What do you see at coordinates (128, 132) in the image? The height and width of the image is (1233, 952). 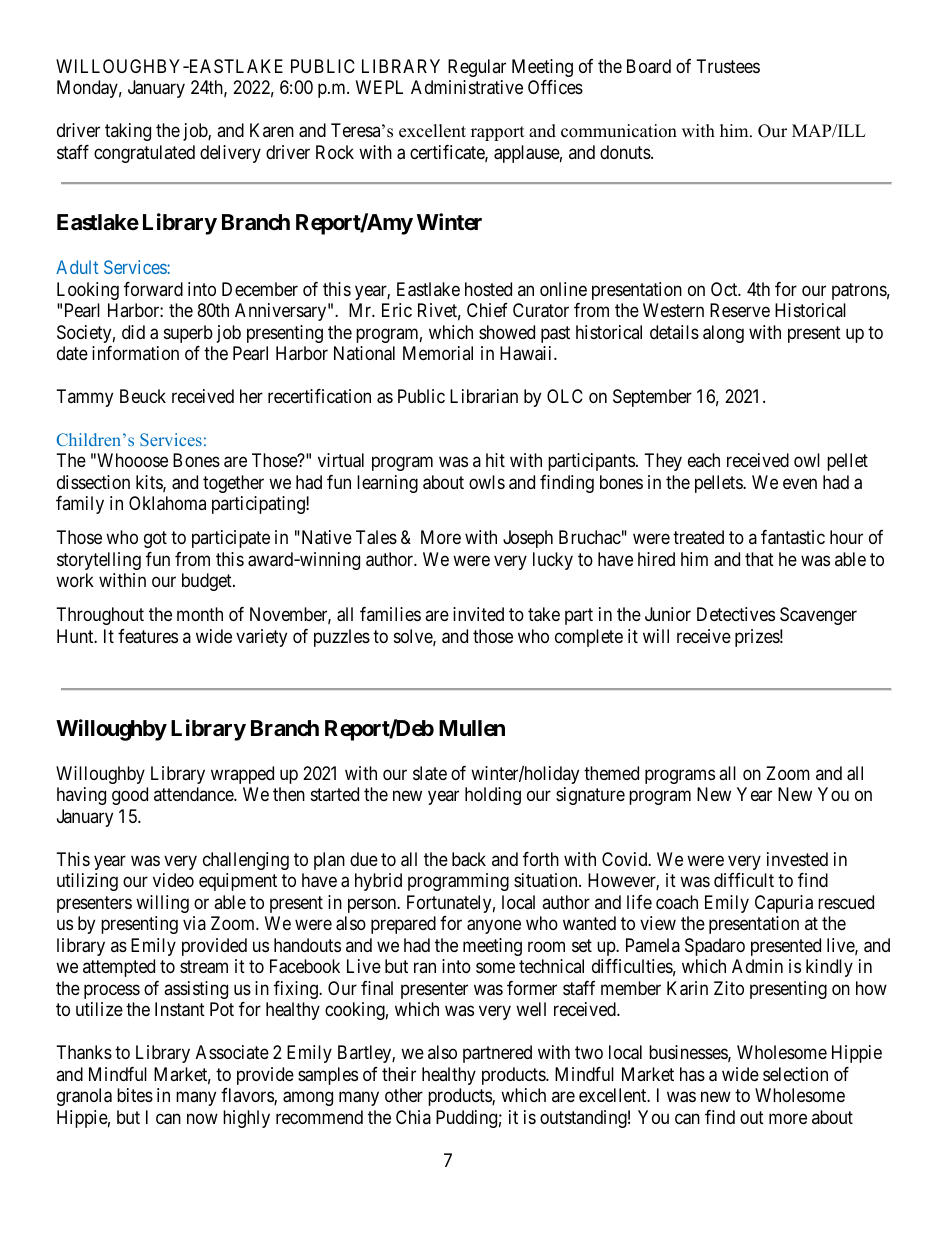 I see `taking` at bounding box center [128, 132].
